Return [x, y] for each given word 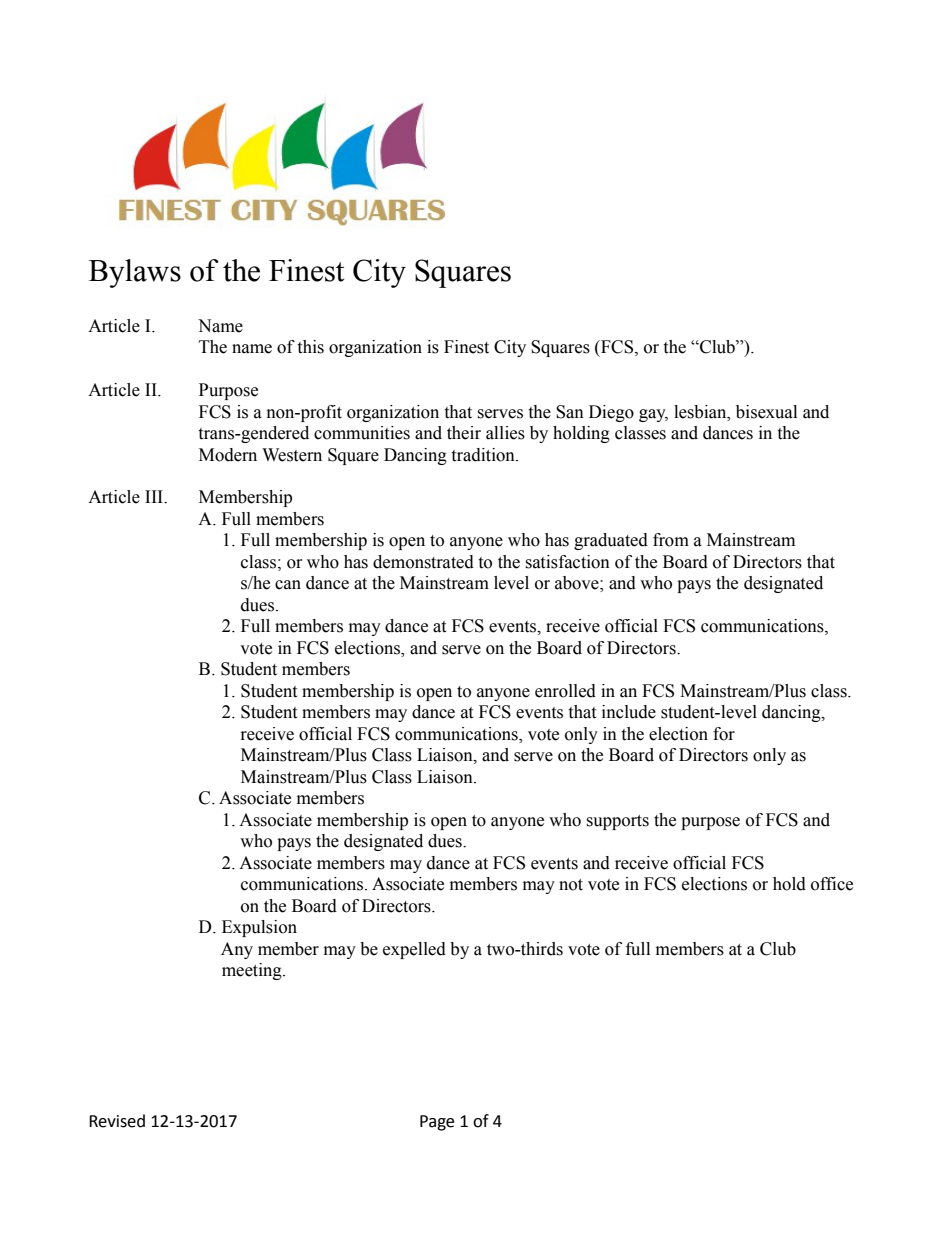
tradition [484, 455]
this [310, 347]
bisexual [766, 412]
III [155, 496]
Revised [117, 1121]
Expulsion [259, 928]
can [288, 585]
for [724, 734]
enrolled [565, 691]
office [832, 884]
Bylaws [135, 273]
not [571, 885]
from [671, 540]
